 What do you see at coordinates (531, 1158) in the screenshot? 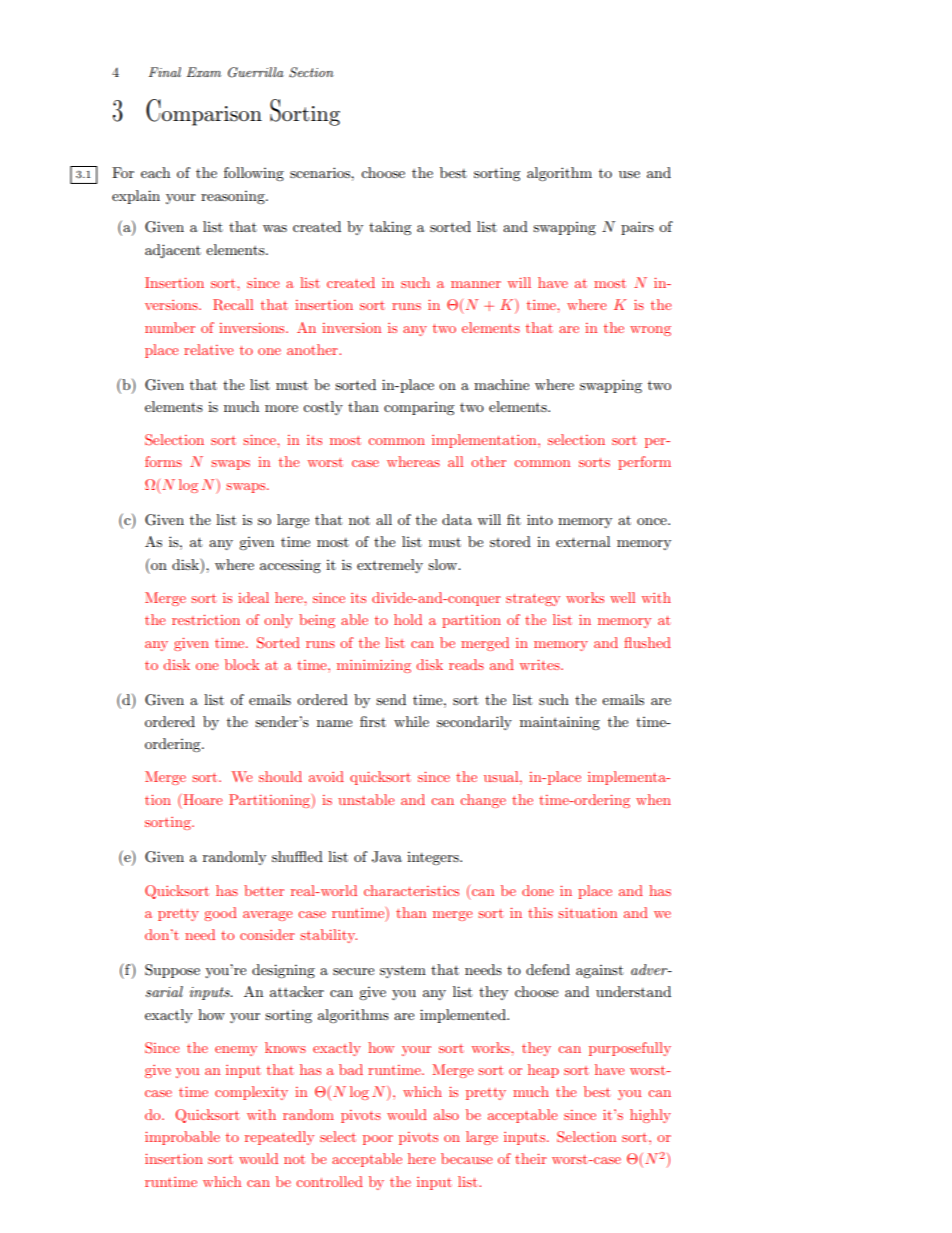
I see `their` at bounding box center [531, 1158].
